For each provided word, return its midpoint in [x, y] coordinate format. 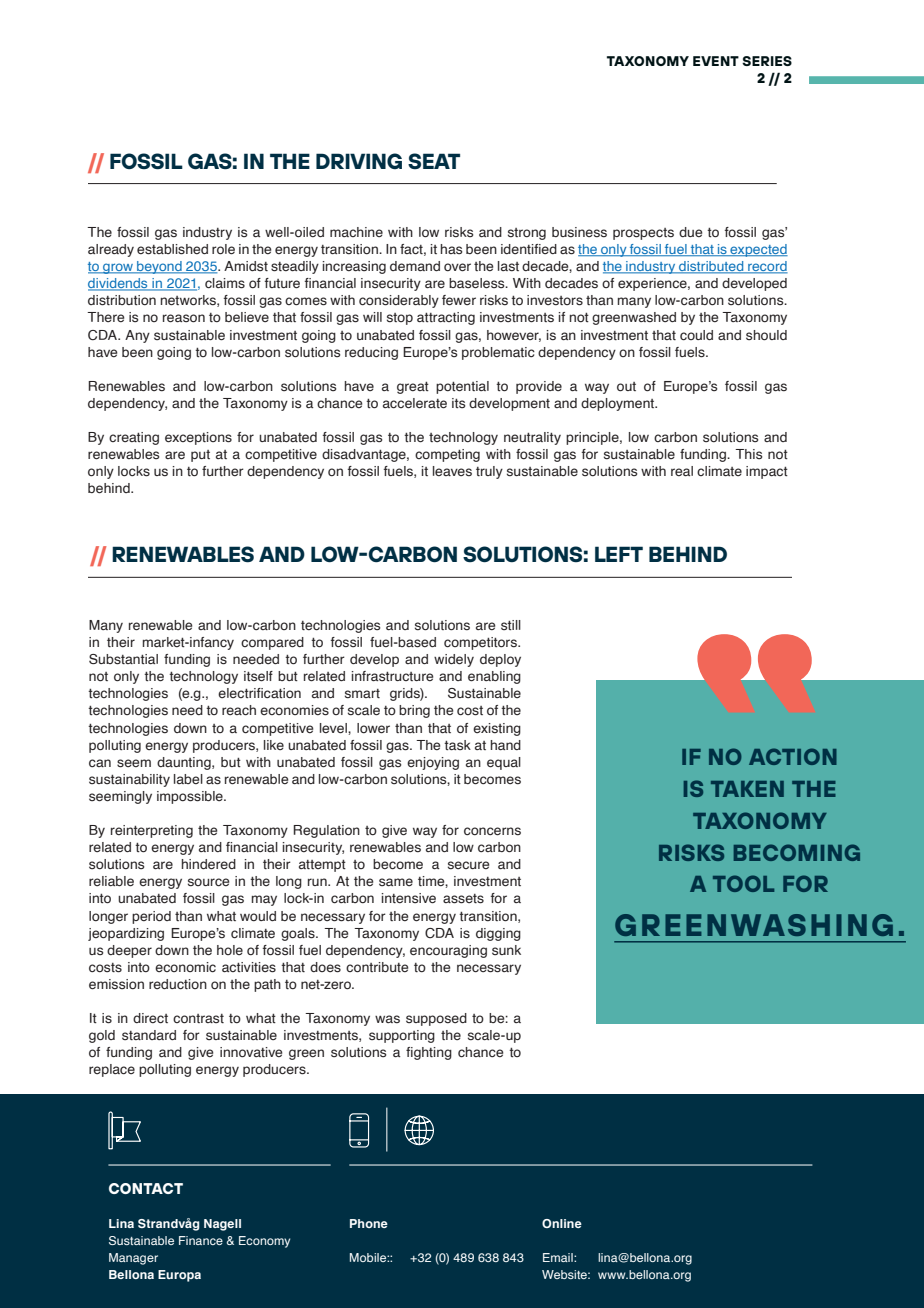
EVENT [716, 61]
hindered [209, 864]
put [200, 456]
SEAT [434, 161]
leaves [452, 471]
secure [468, 865]
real [682, 471]
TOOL [743, 883]
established [172, 249]
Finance [201, 1240]
